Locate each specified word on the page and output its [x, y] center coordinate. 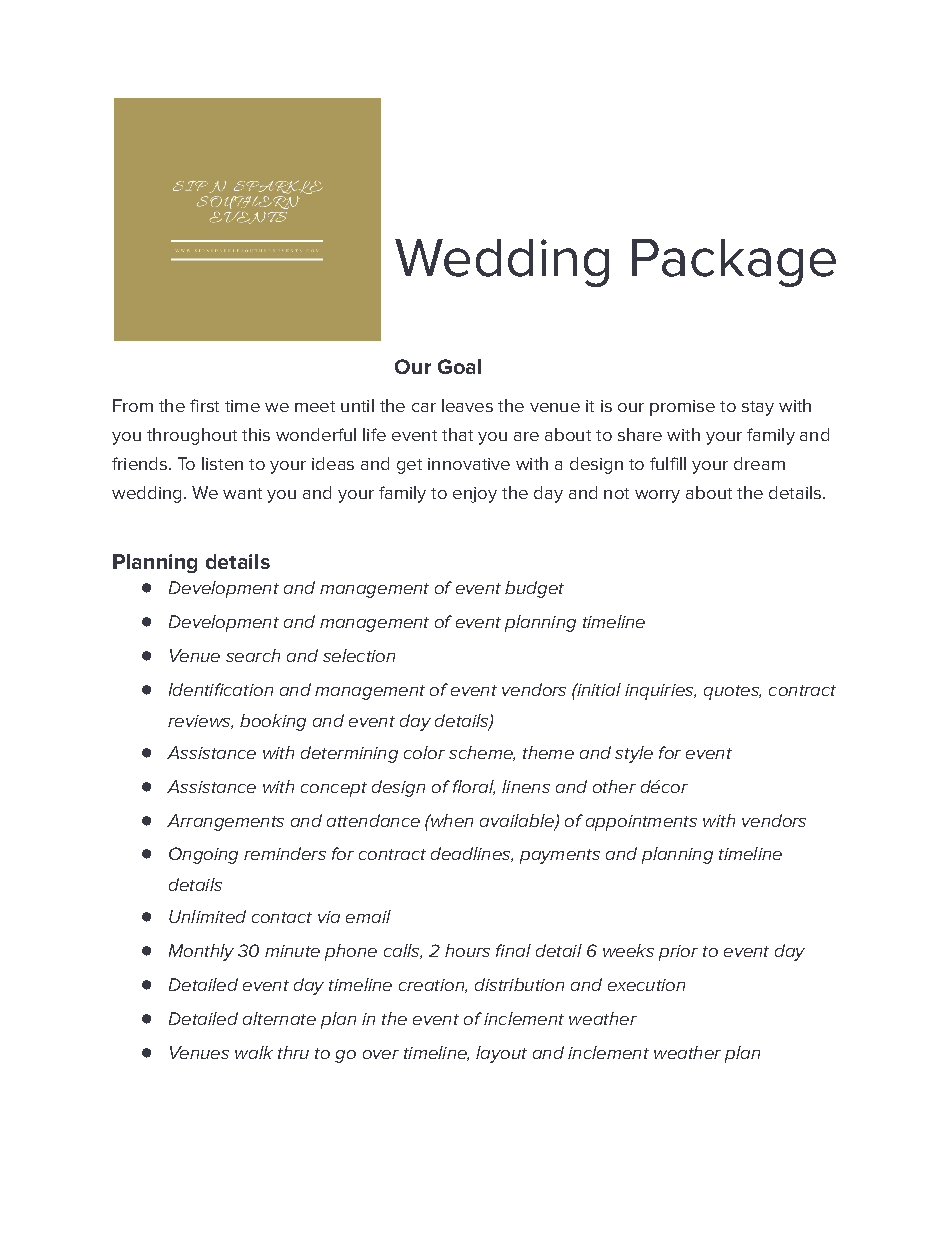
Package [734, 263]
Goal [459, 366]
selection [359, 655]
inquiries [660, 692]
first [204, 405]
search [253, 655]
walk [254, 1052]
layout [501, 1054]
